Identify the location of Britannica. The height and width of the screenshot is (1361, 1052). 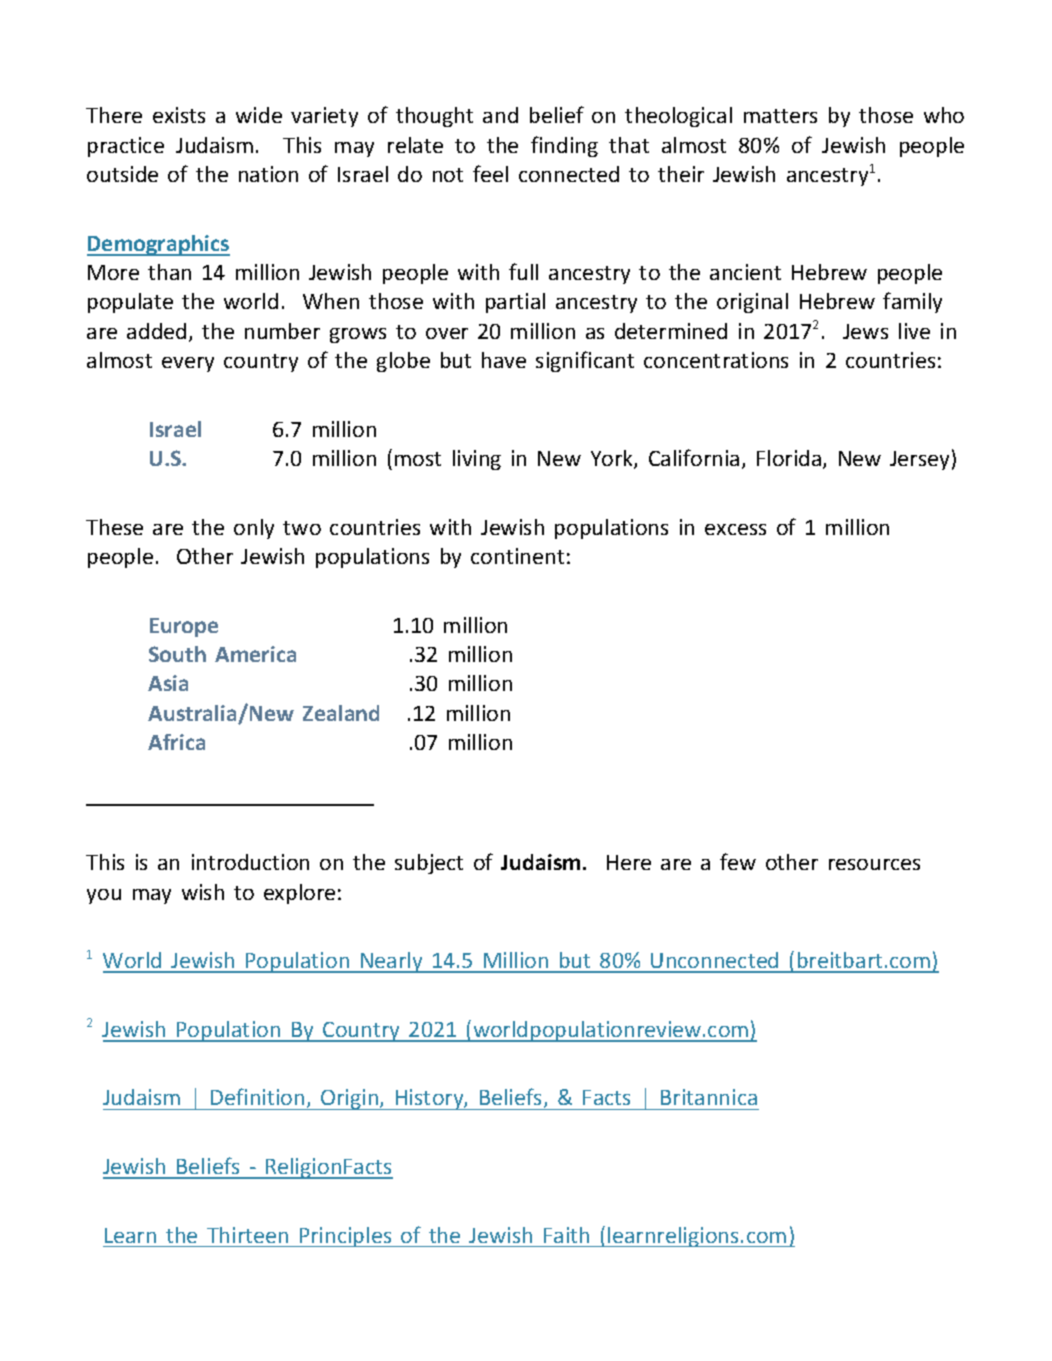
(709, 1097).
